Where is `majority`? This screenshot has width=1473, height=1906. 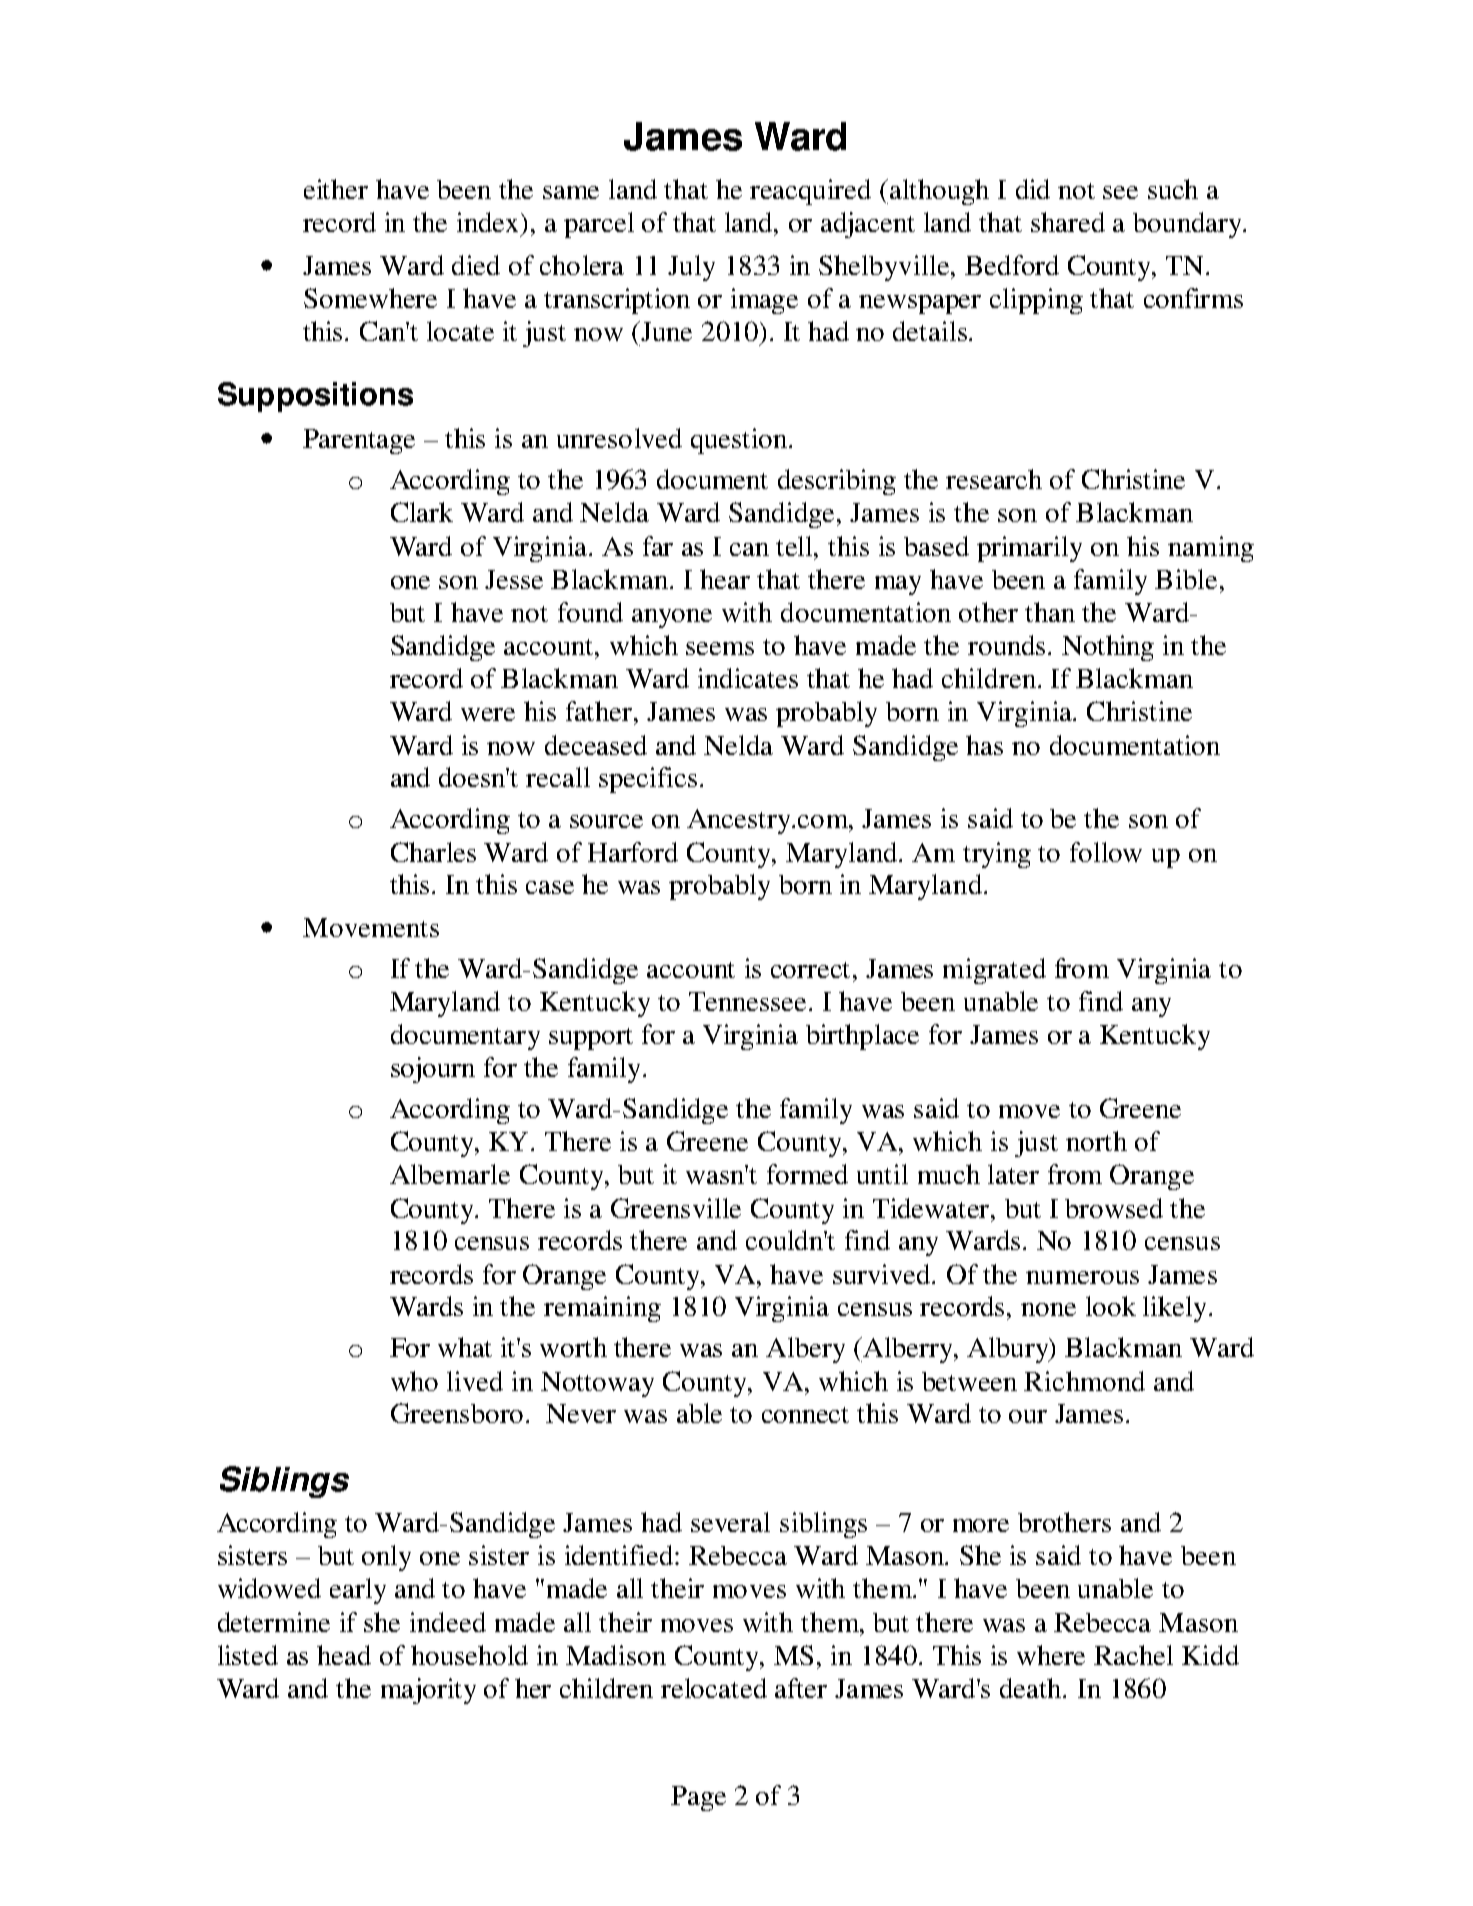
majority is located at coordinates (428, 1691).
